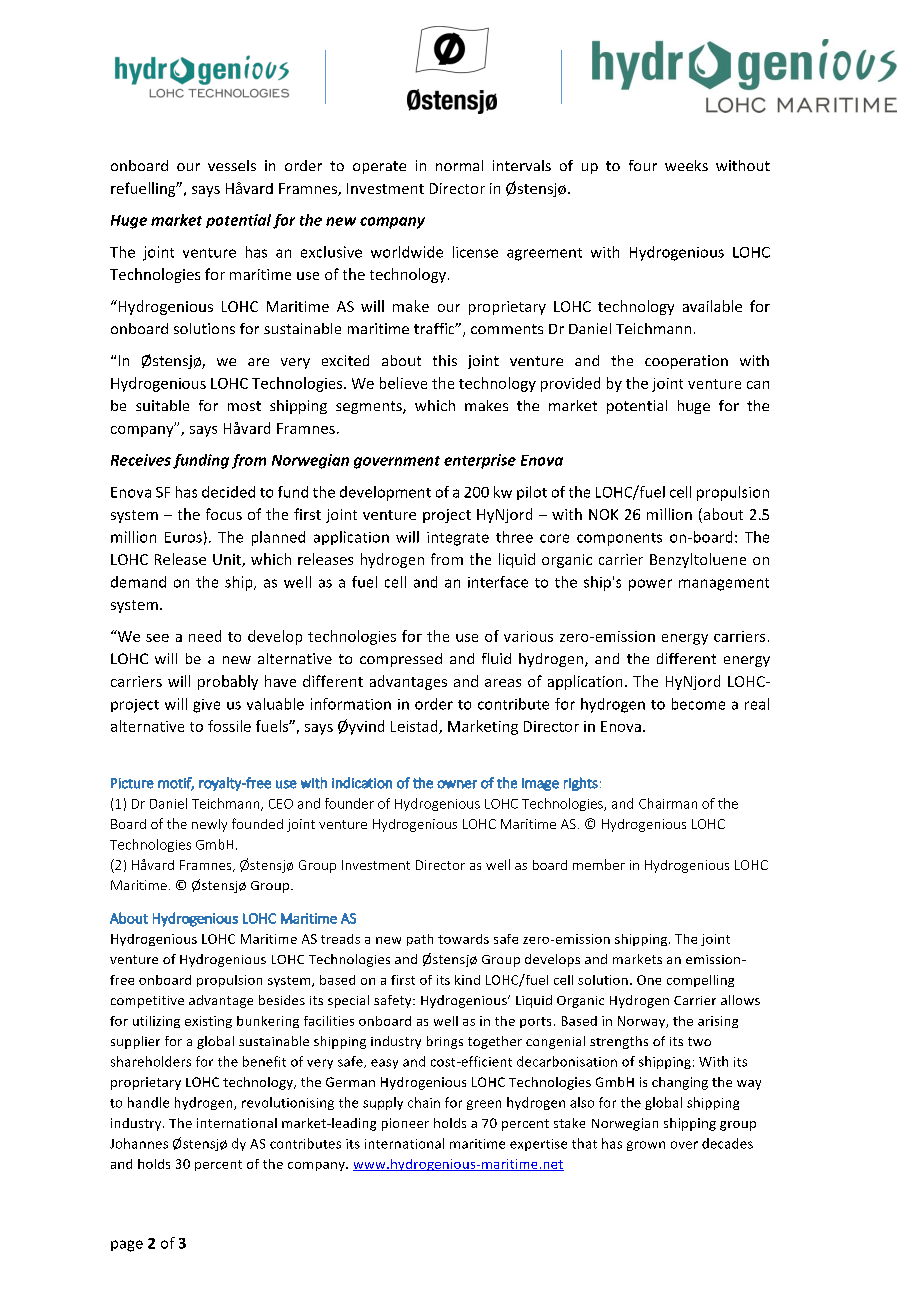 This document has height=1308, width=924. Describe the element at coordinates (206, 706) in the document. I see `give` at that location.
